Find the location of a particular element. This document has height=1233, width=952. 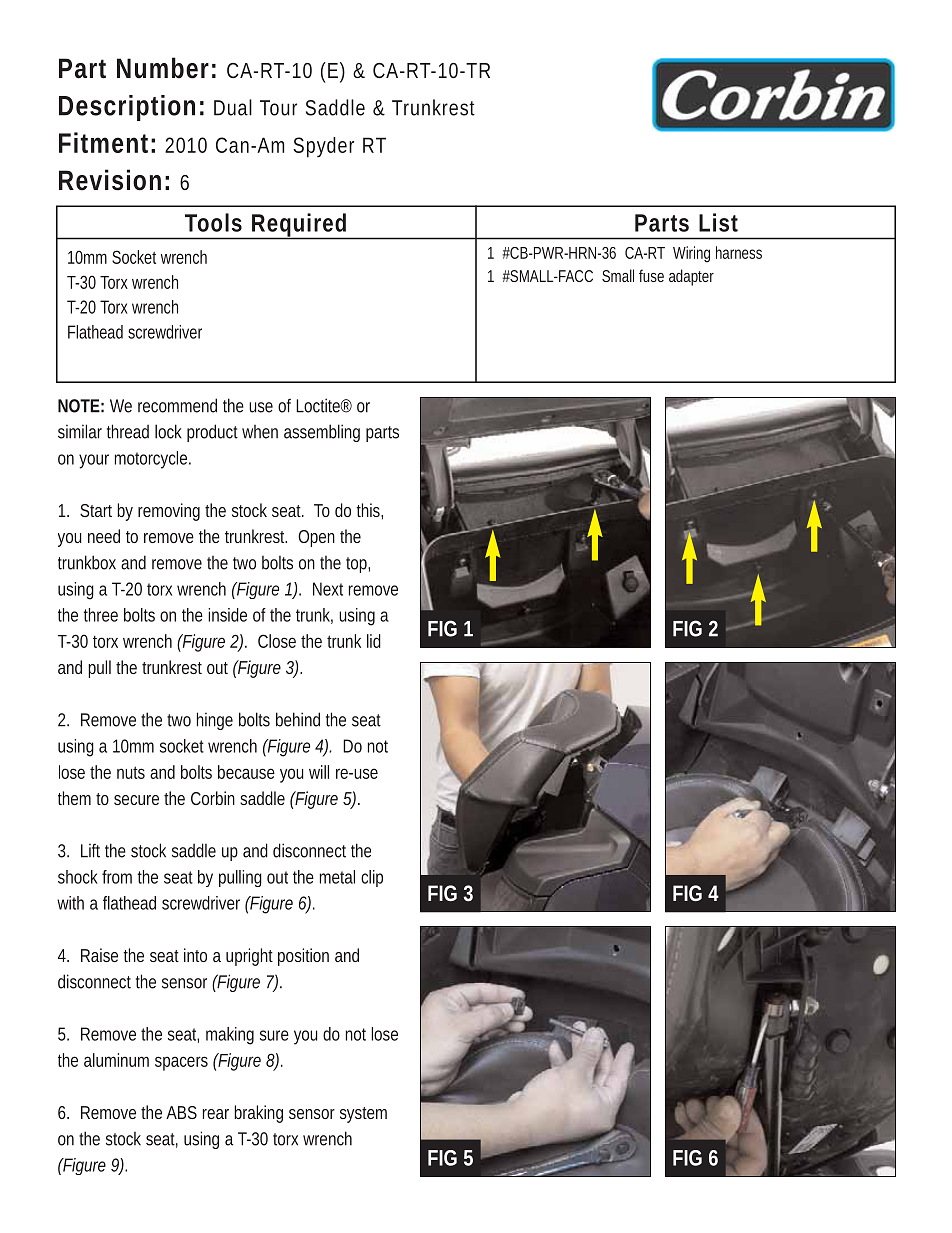

Spyder is located at coordinates (323, 147).
